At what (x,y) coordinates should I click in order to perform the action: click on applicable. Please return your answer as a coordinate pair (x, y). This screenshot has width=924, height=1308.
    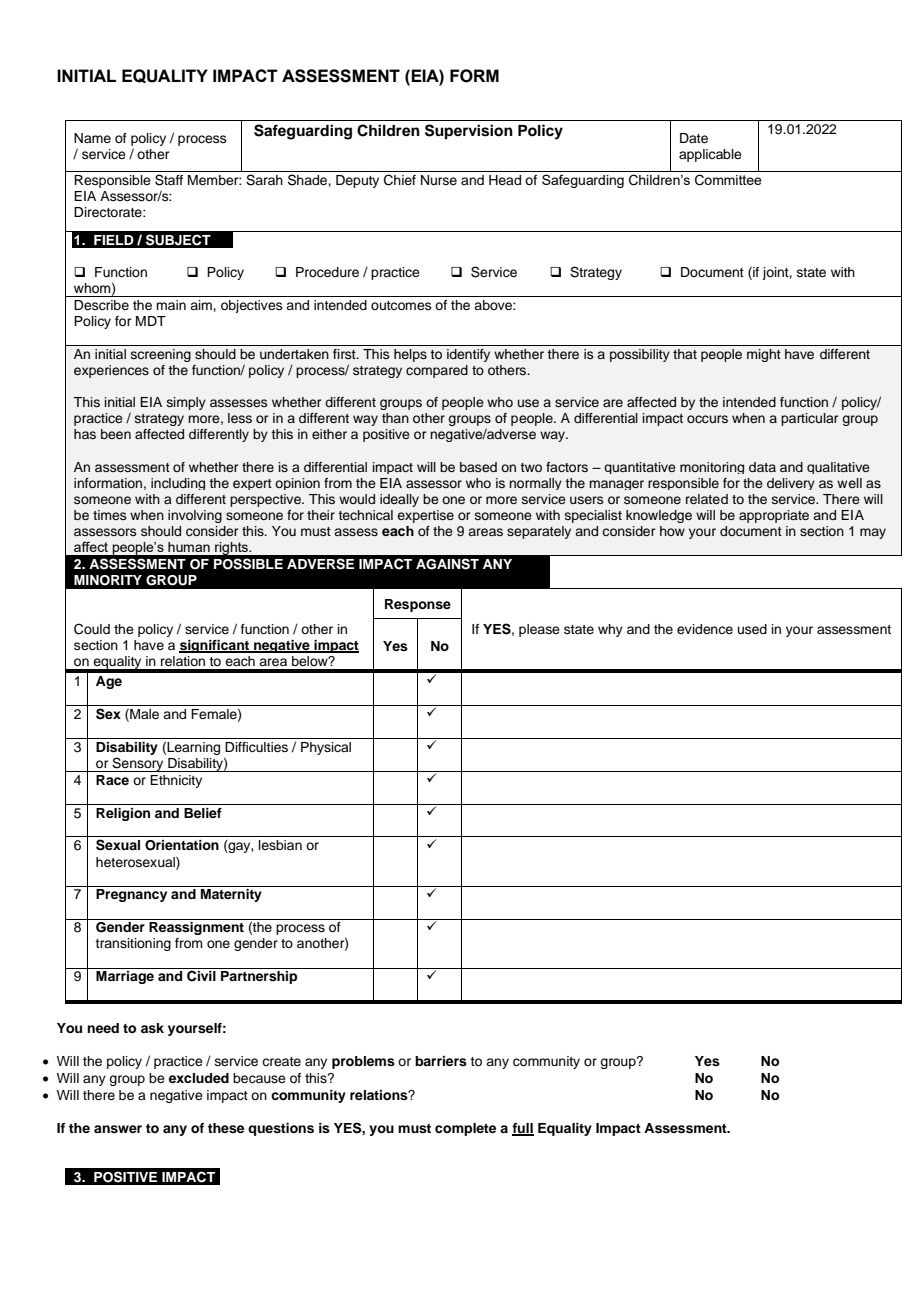
    Looking at the image, I should click on (710, 155).
